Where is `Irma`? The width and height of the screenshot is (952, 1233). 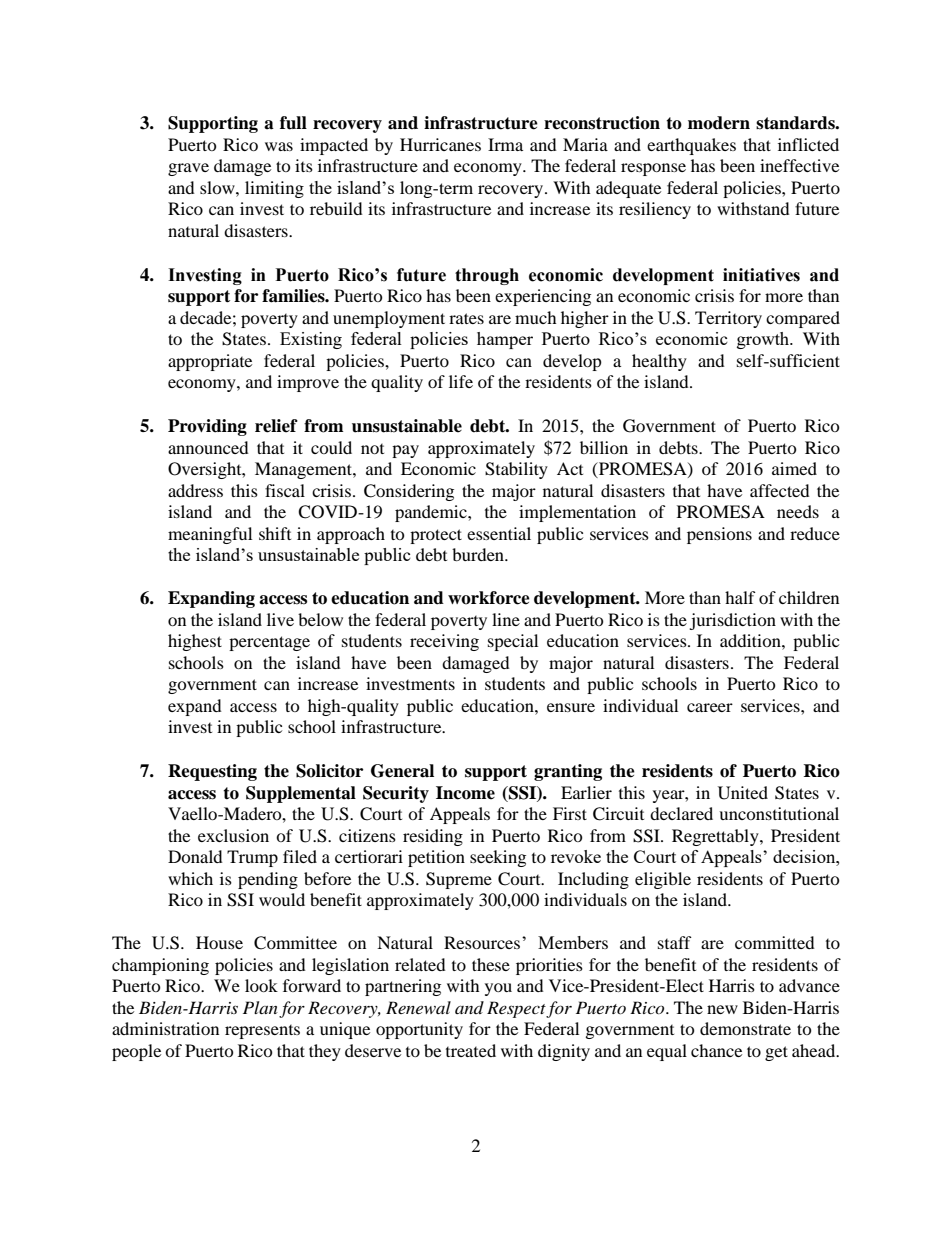 Irma is located at coordinates (505, 144).
